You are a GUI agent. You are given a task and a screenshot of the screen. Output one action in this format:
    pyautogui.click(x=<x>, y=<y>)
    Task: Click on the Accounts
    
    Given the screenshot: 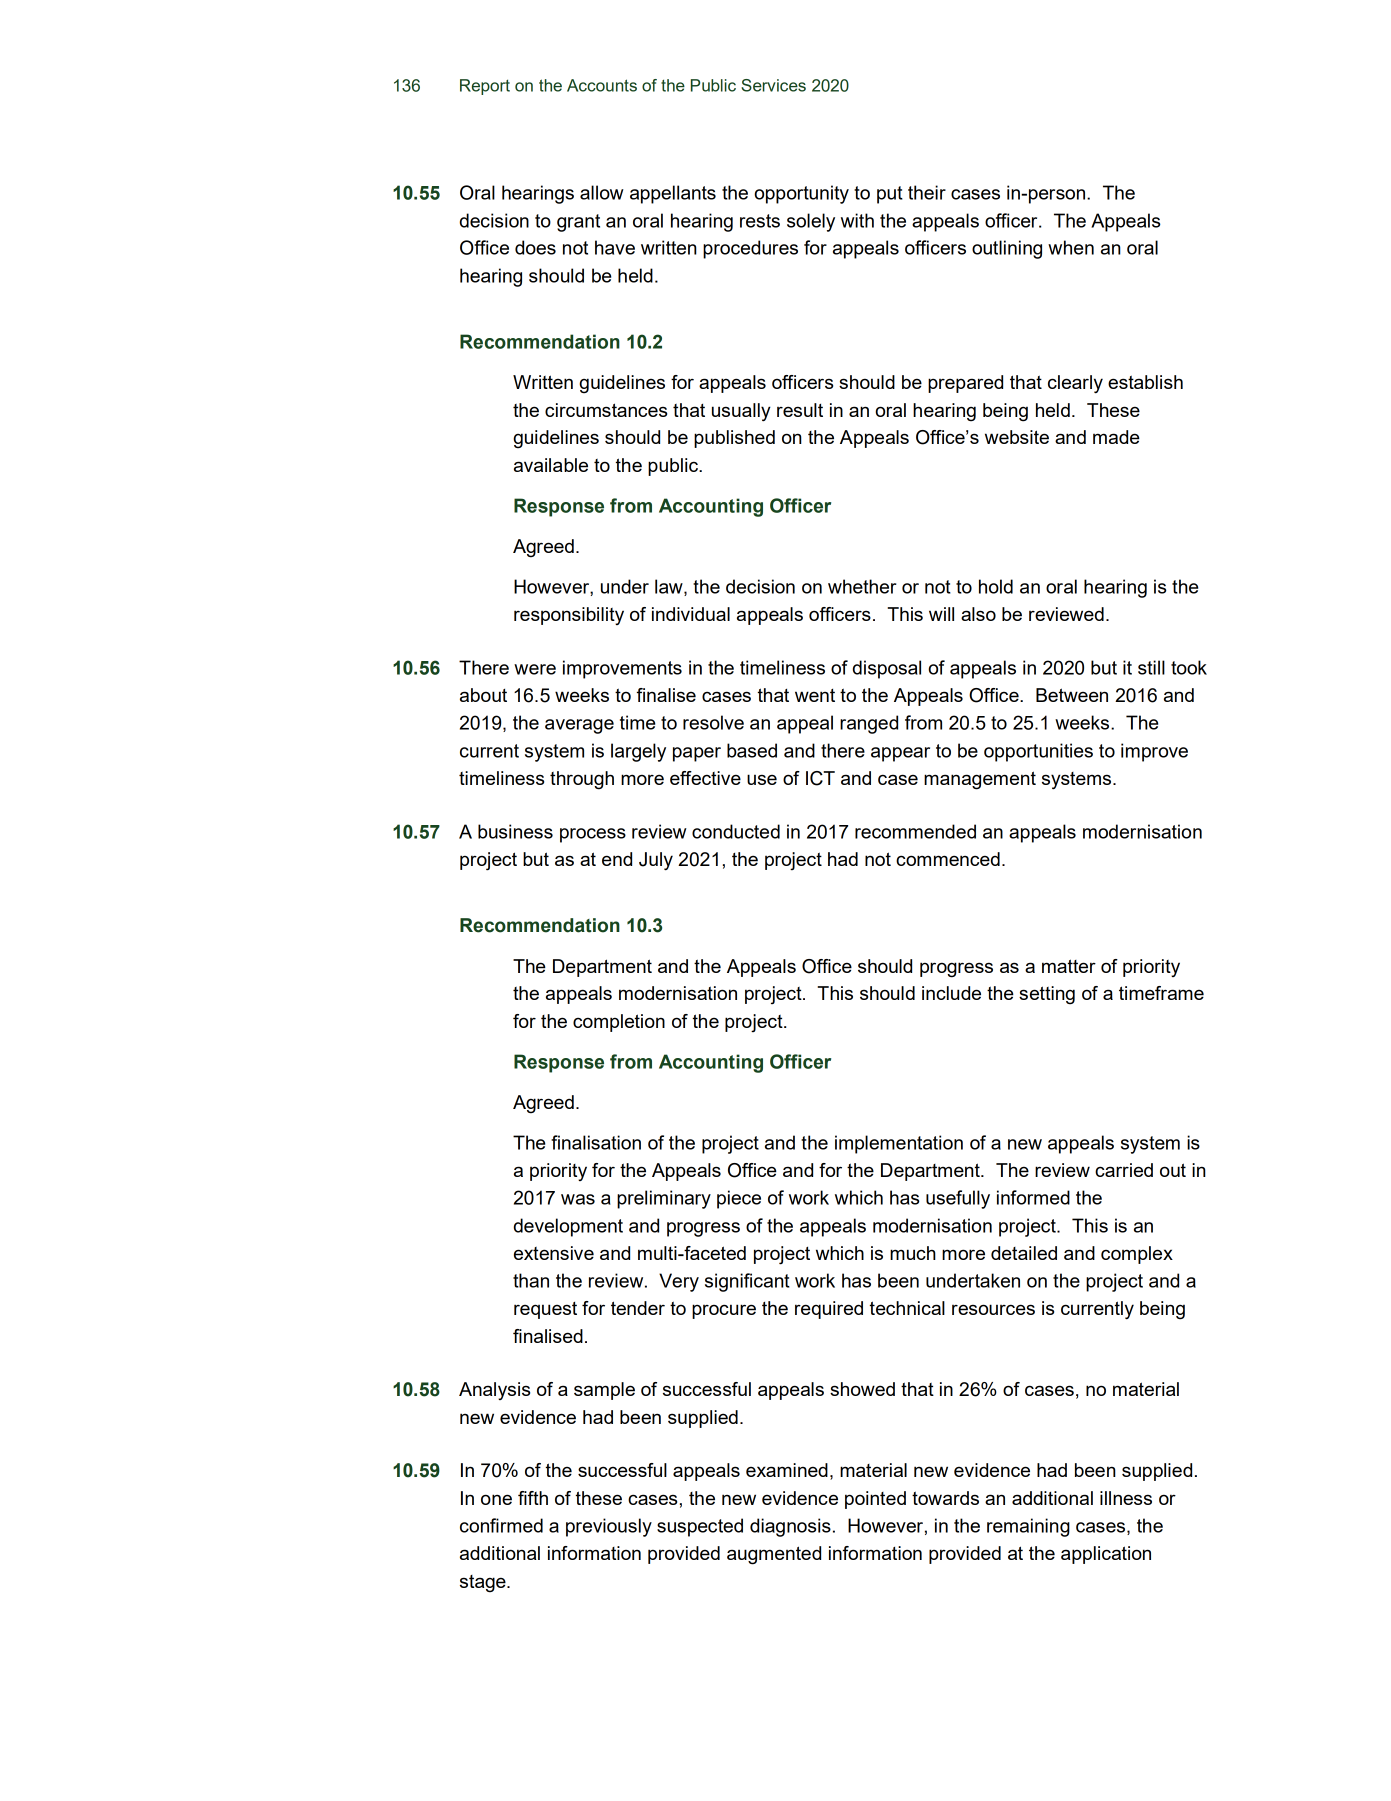 What is the action you would take?
    pyautogui.click(x=602, y=85)
